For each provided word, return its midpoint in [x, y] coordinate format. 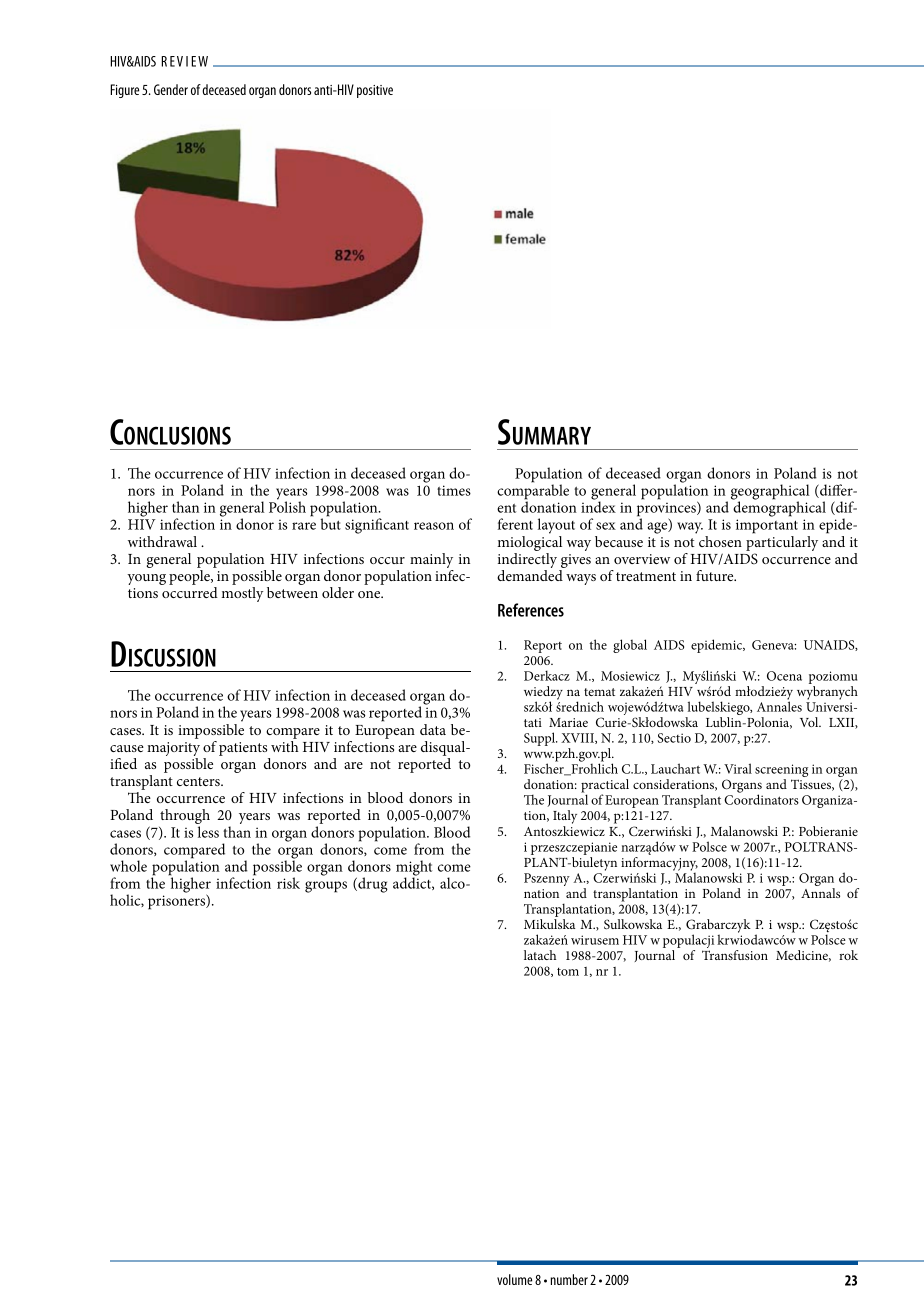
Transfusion [735, 955]
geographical [770, 493]
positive [375, 91]
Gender [171, 89]
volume [514, 1279]
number [569, 1279]
